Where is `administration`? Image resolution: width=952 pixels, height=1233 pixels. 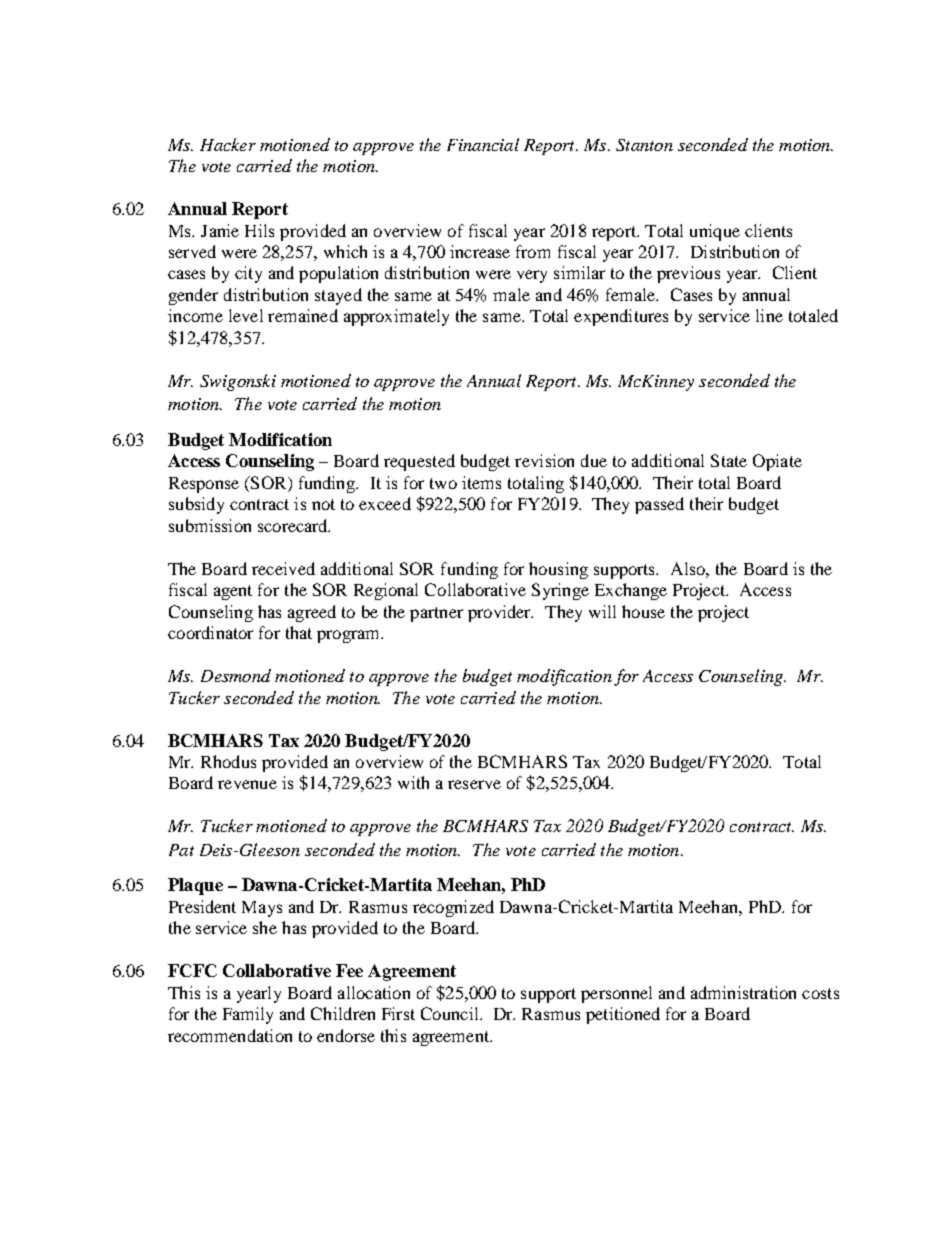
administration is located at coordinates (743, 992).
